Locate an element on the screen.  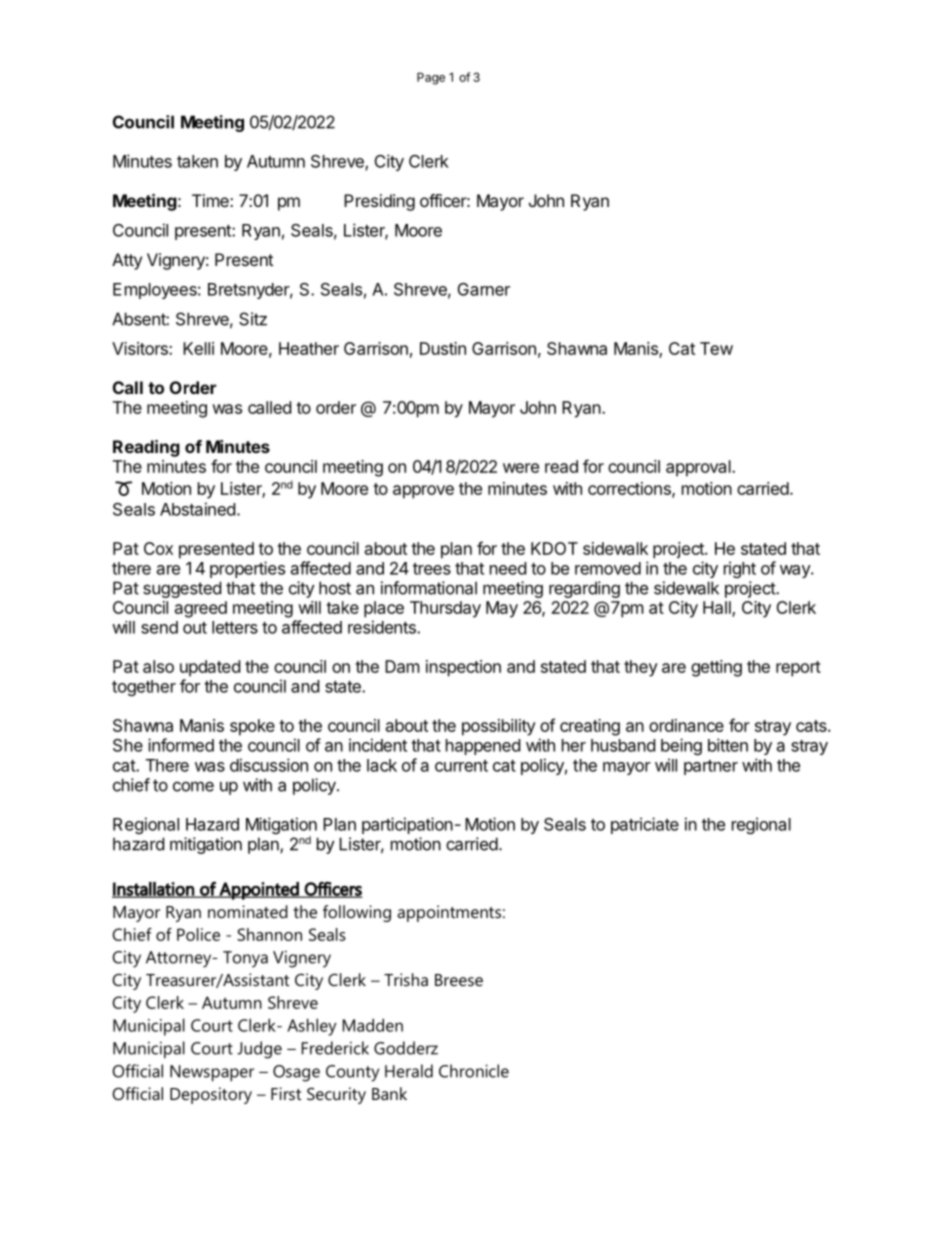
Time is located at coordinates (211, 200).
